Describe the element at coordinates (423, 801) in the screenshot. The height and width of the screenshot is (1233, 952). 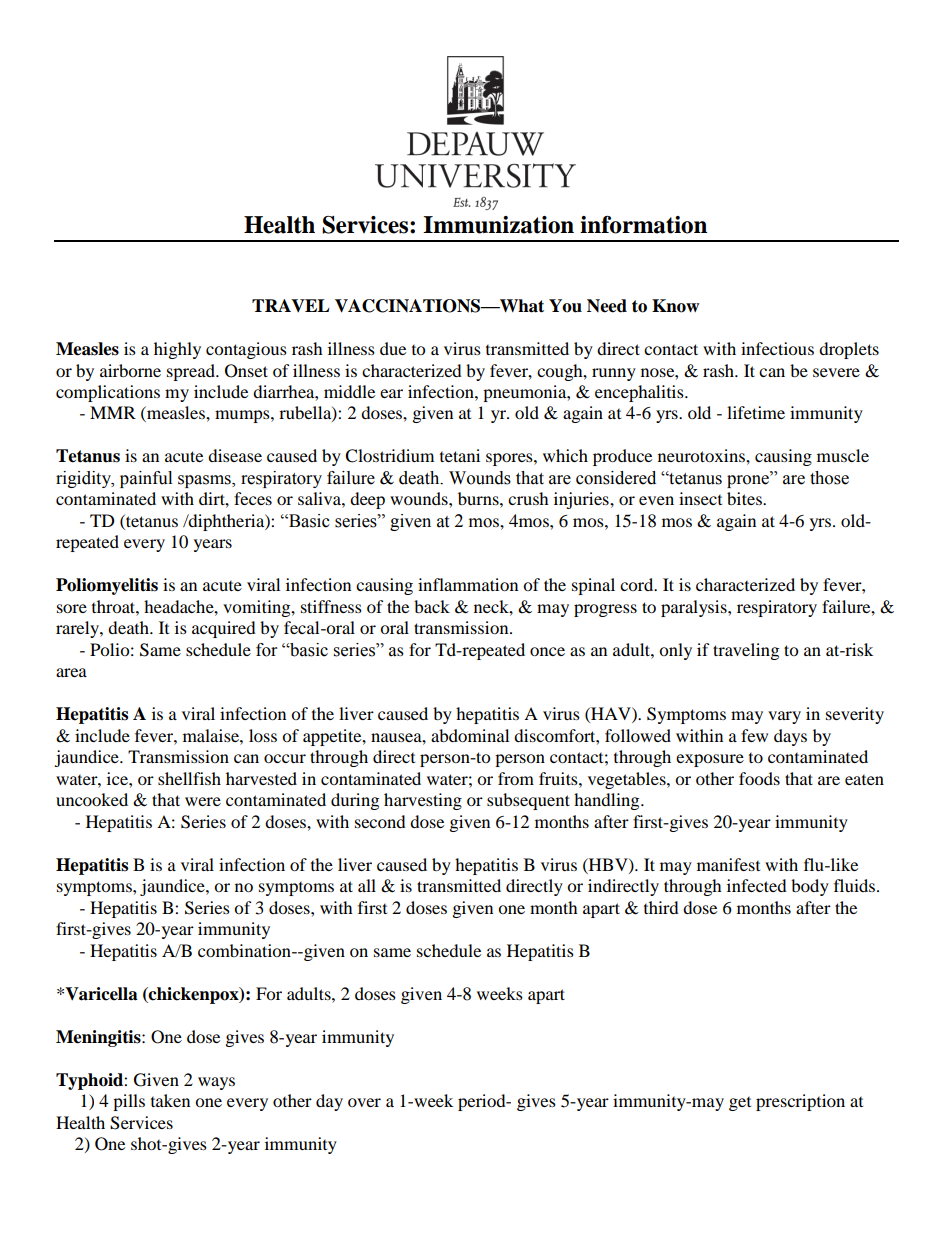
I see `harvesting` at that location.
